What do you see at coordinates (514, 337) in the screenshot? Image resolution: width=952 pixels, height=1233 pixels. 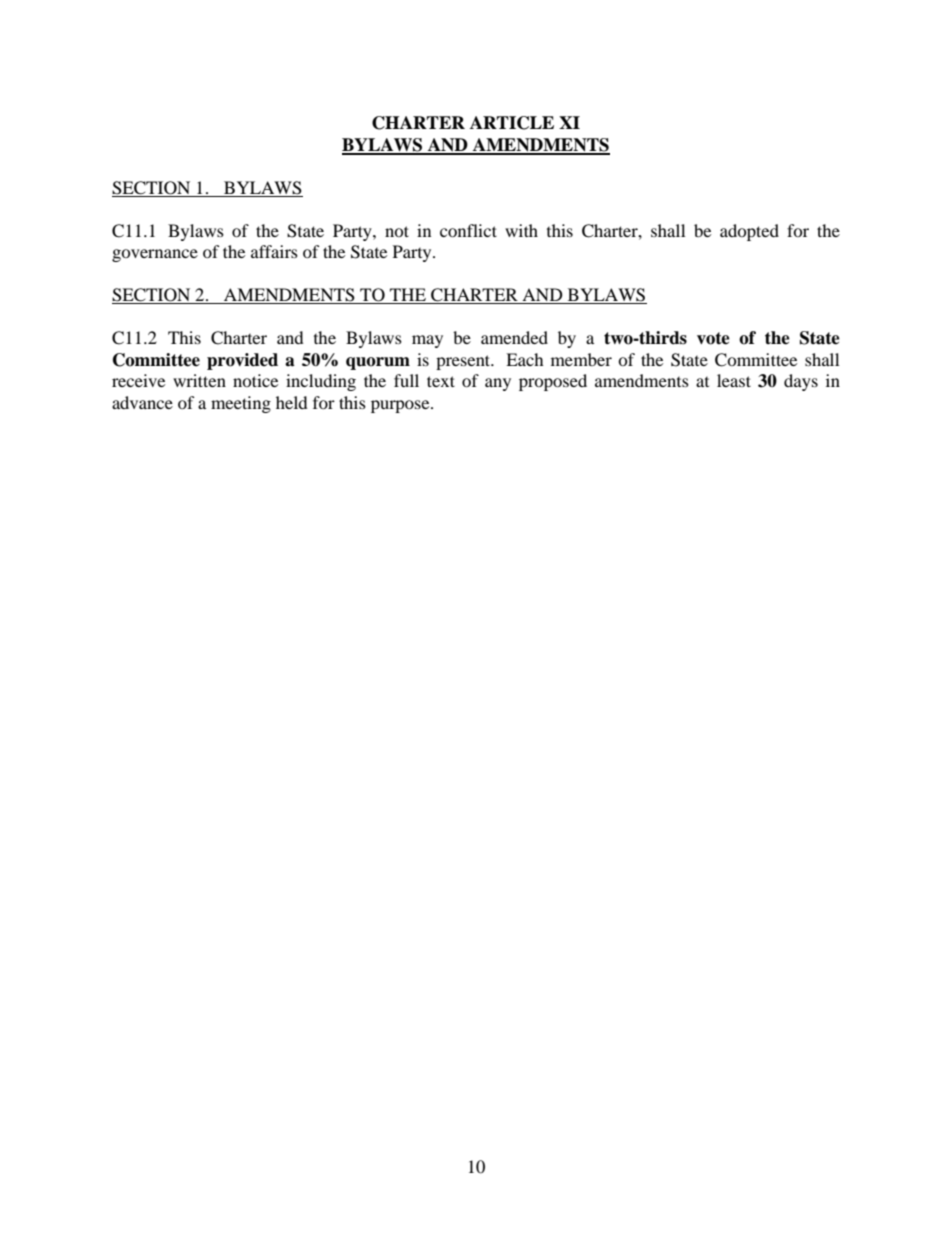 I see `amended` at bounding box center [514, 337].
